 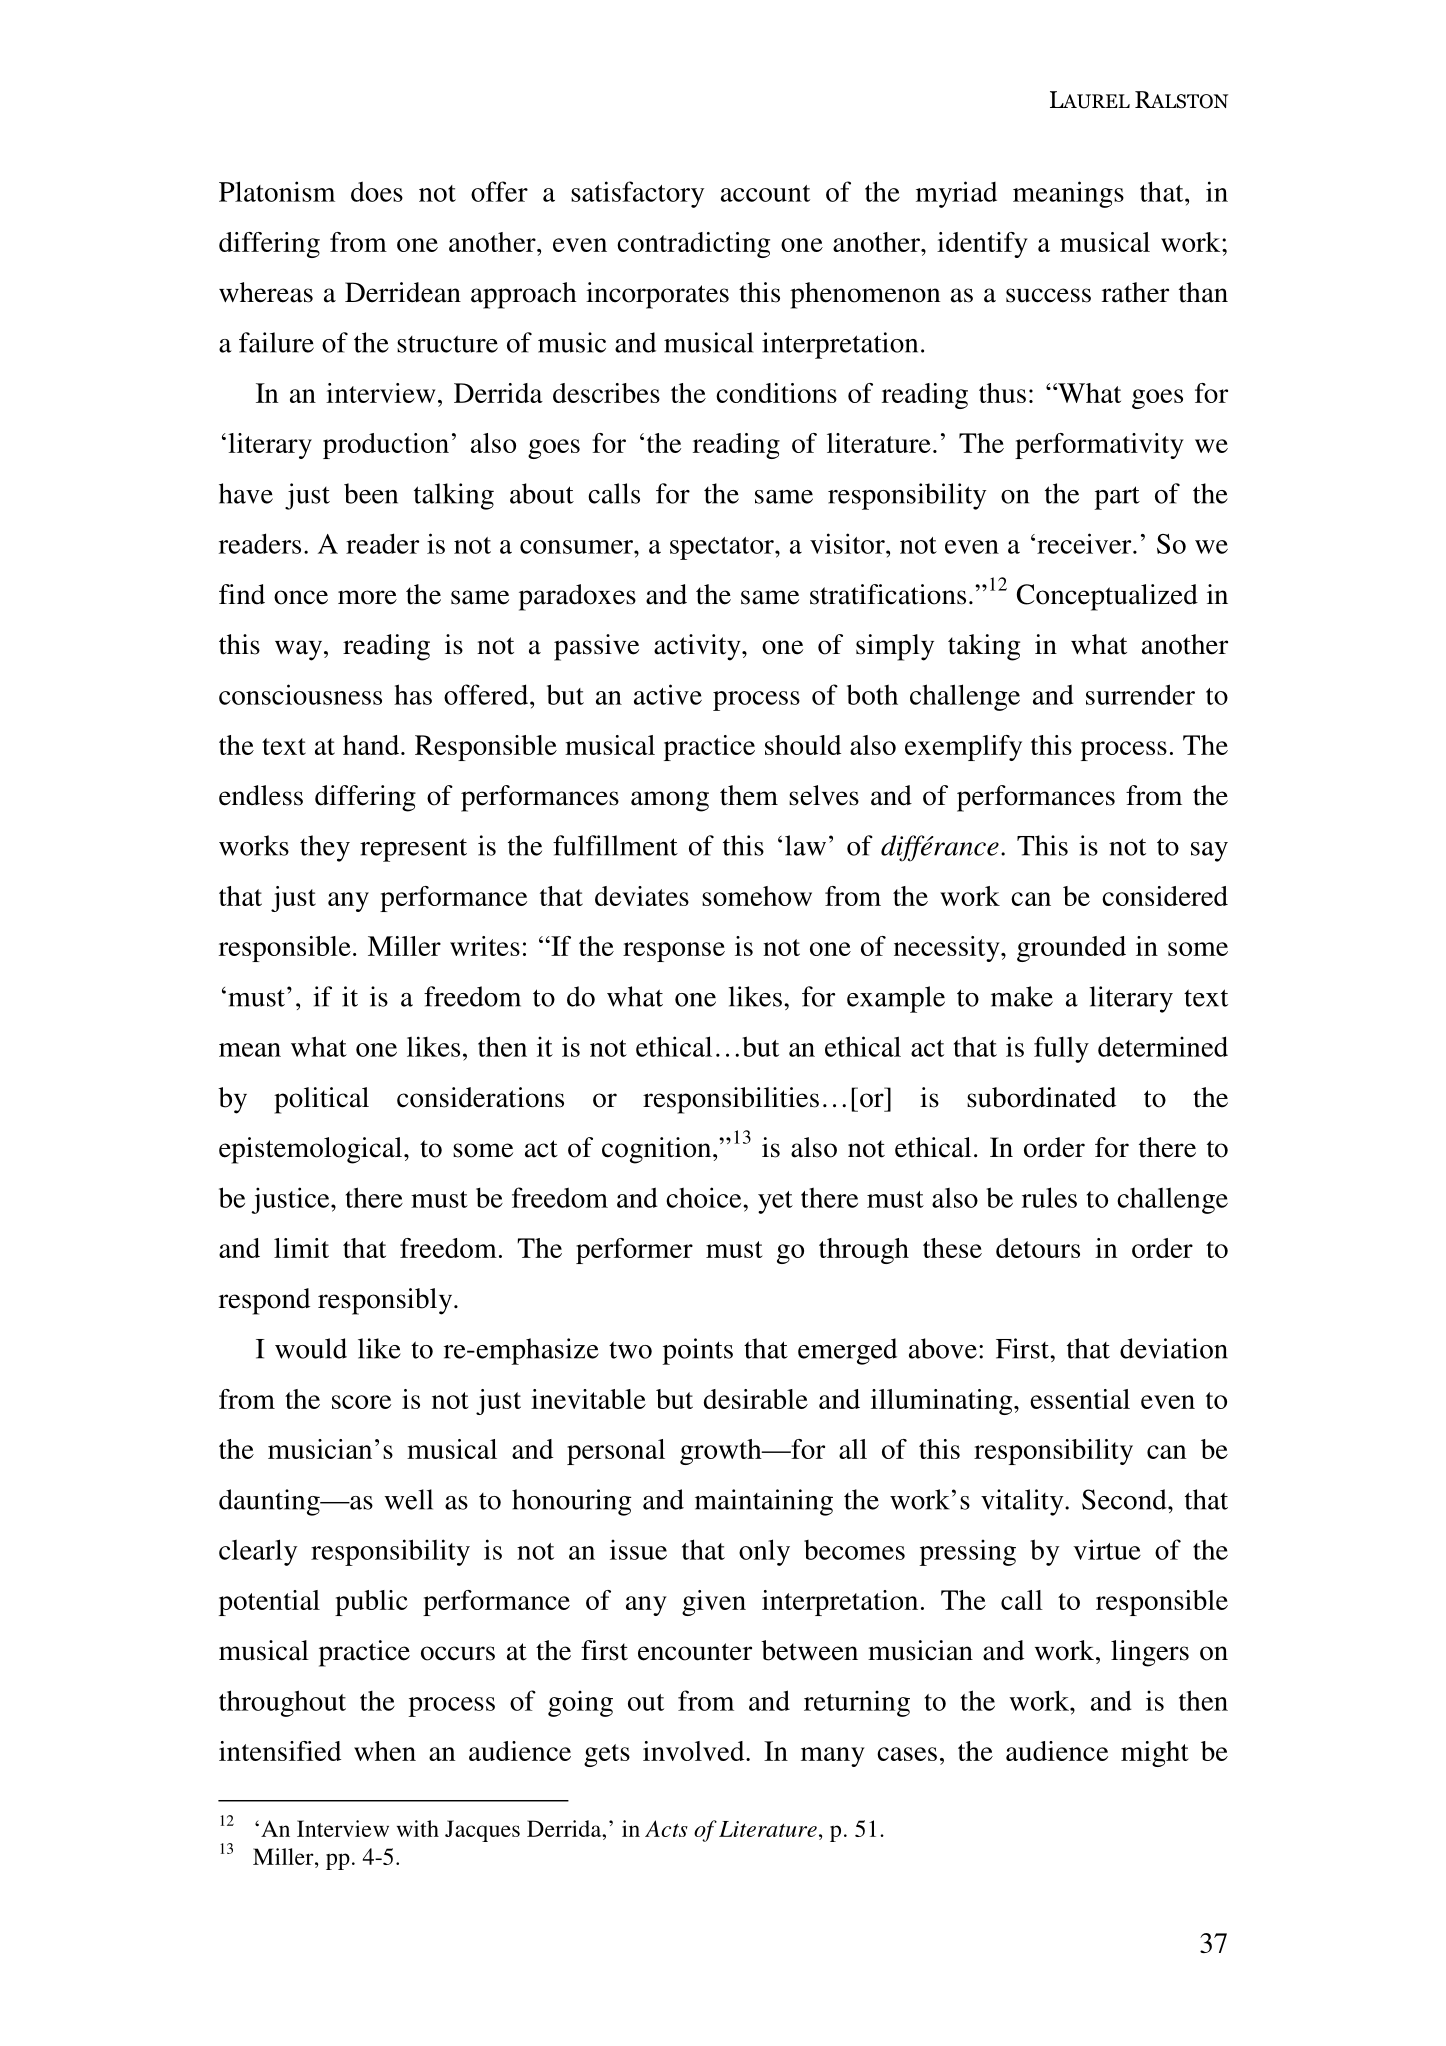 I want to click on rather, so click(x=1135, y=292).
